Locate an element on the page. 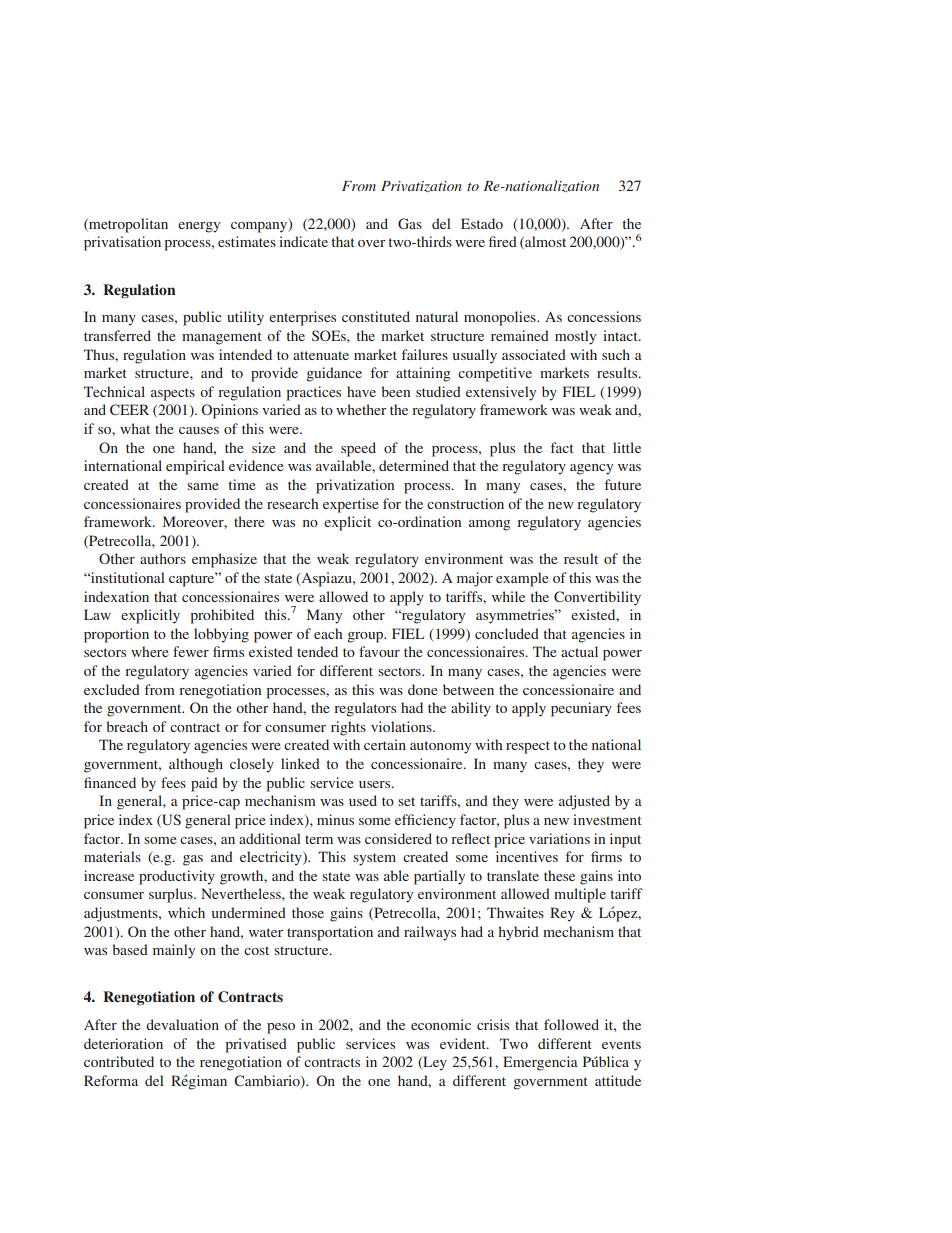  privatisation is located at coordinates (122, 243).
